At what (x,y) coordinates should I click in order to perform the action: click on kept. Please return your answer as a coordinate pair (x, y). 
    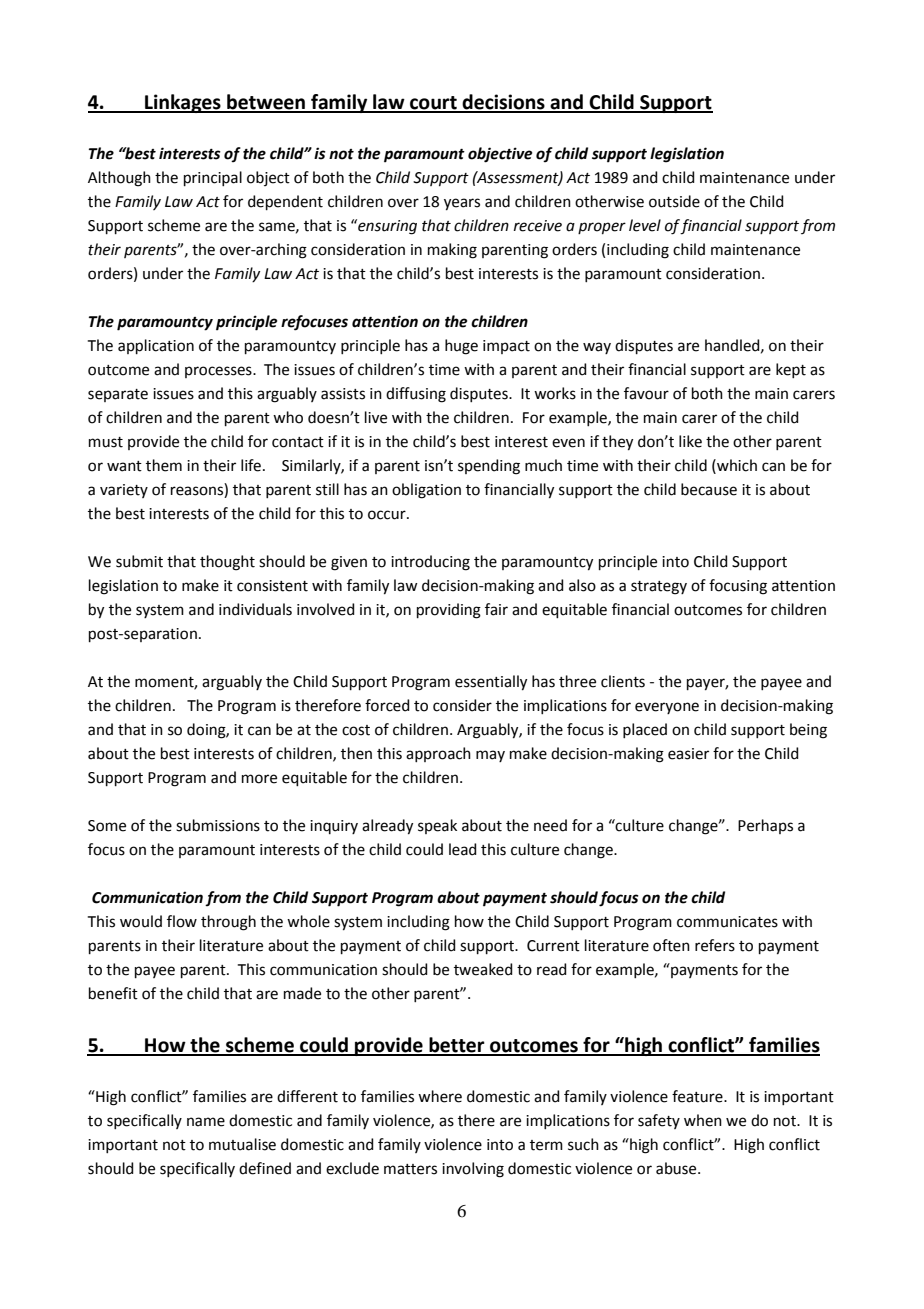
    Looking at the image, I should click on (791, 370).
